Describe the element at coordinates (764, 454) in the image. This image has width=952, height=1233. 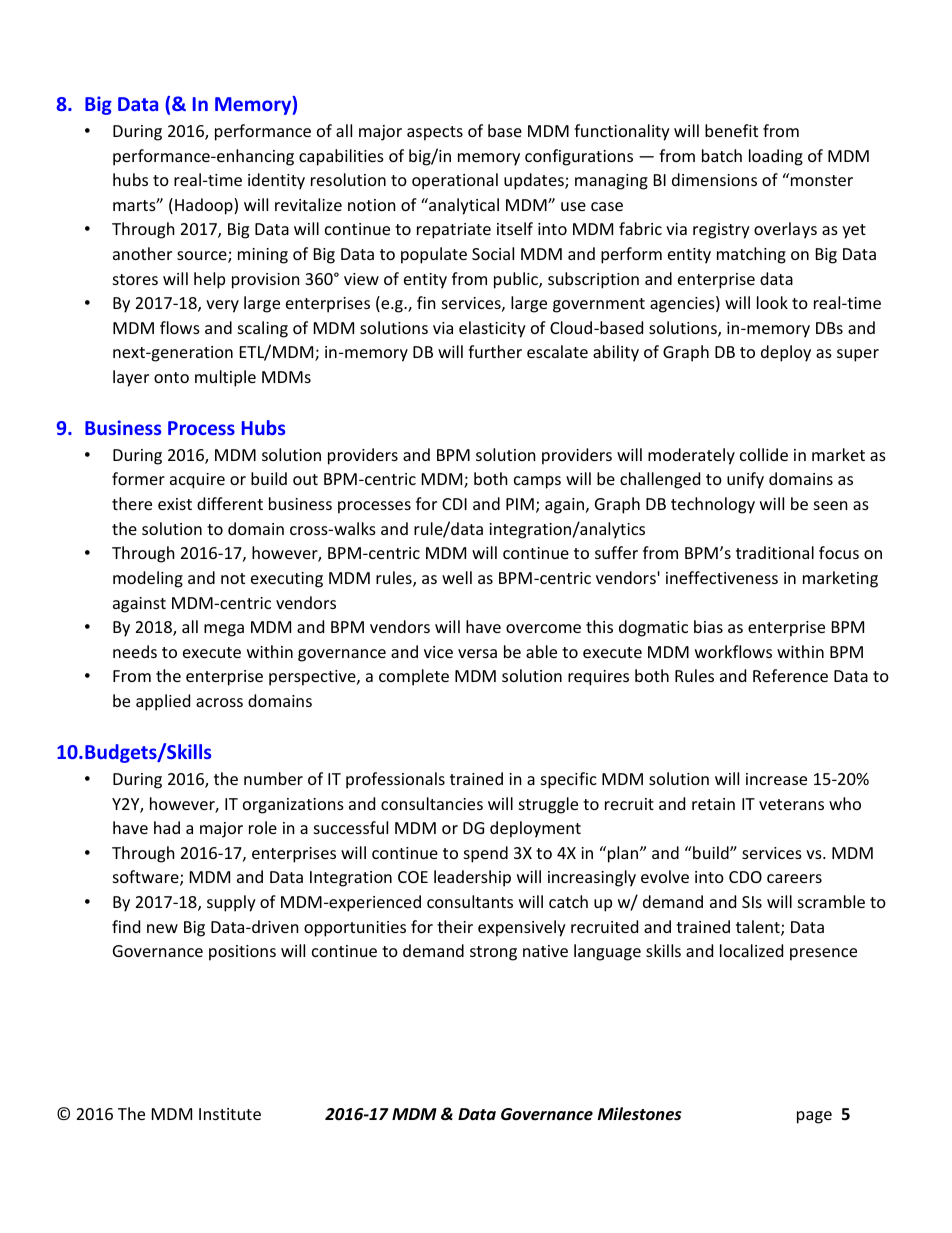
I see `collide` at that location.
